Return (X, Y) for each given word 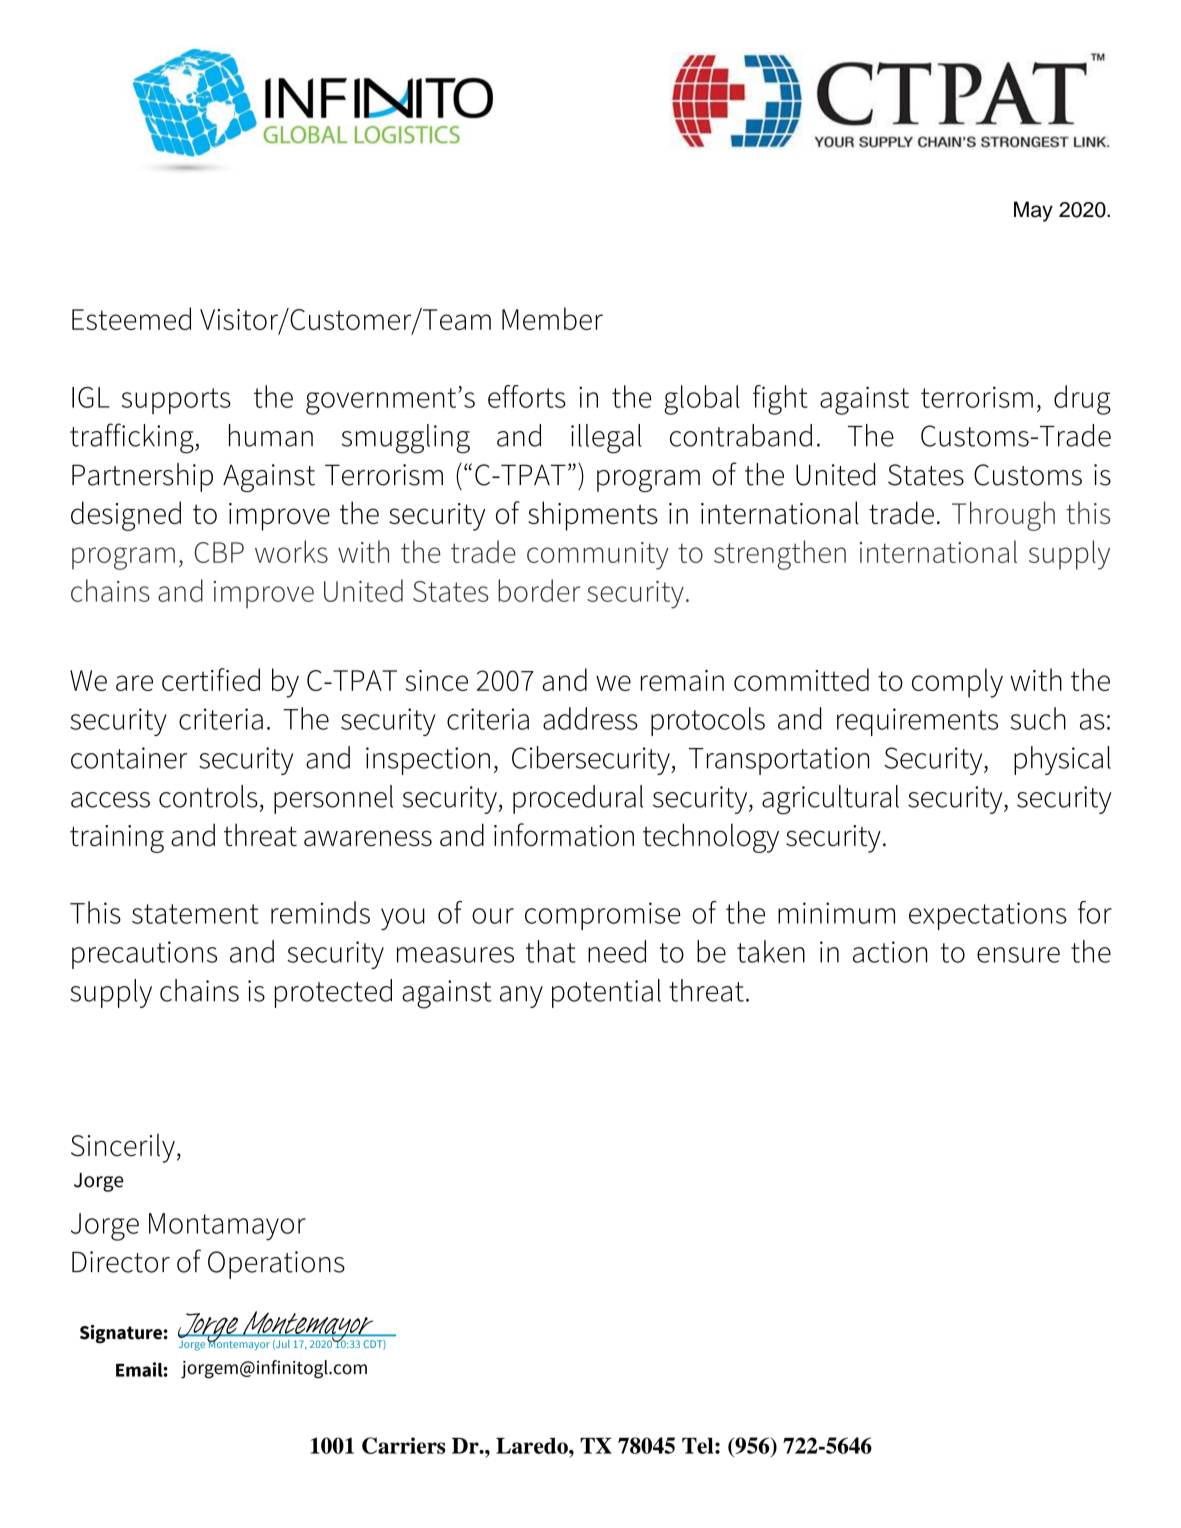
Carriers (403, 1445)
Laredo (533, 1446)
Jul (282, 1345)
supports (176, 401)
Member (552, 318)
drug (1082, 400)
